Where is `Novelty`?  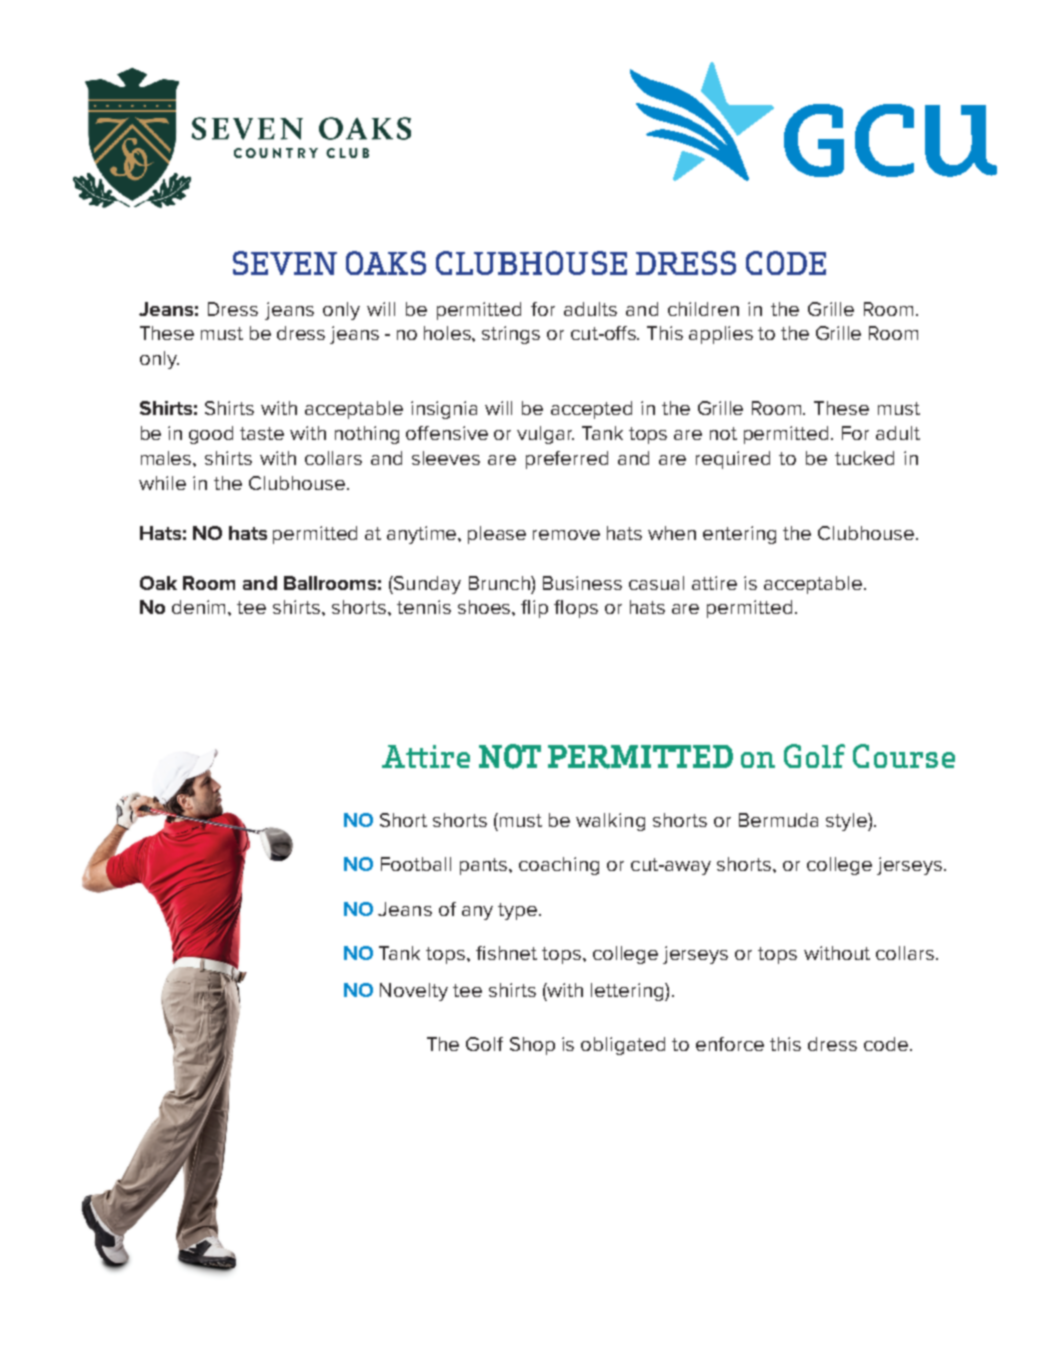 Novelty is located at coordinates (414, 992).
